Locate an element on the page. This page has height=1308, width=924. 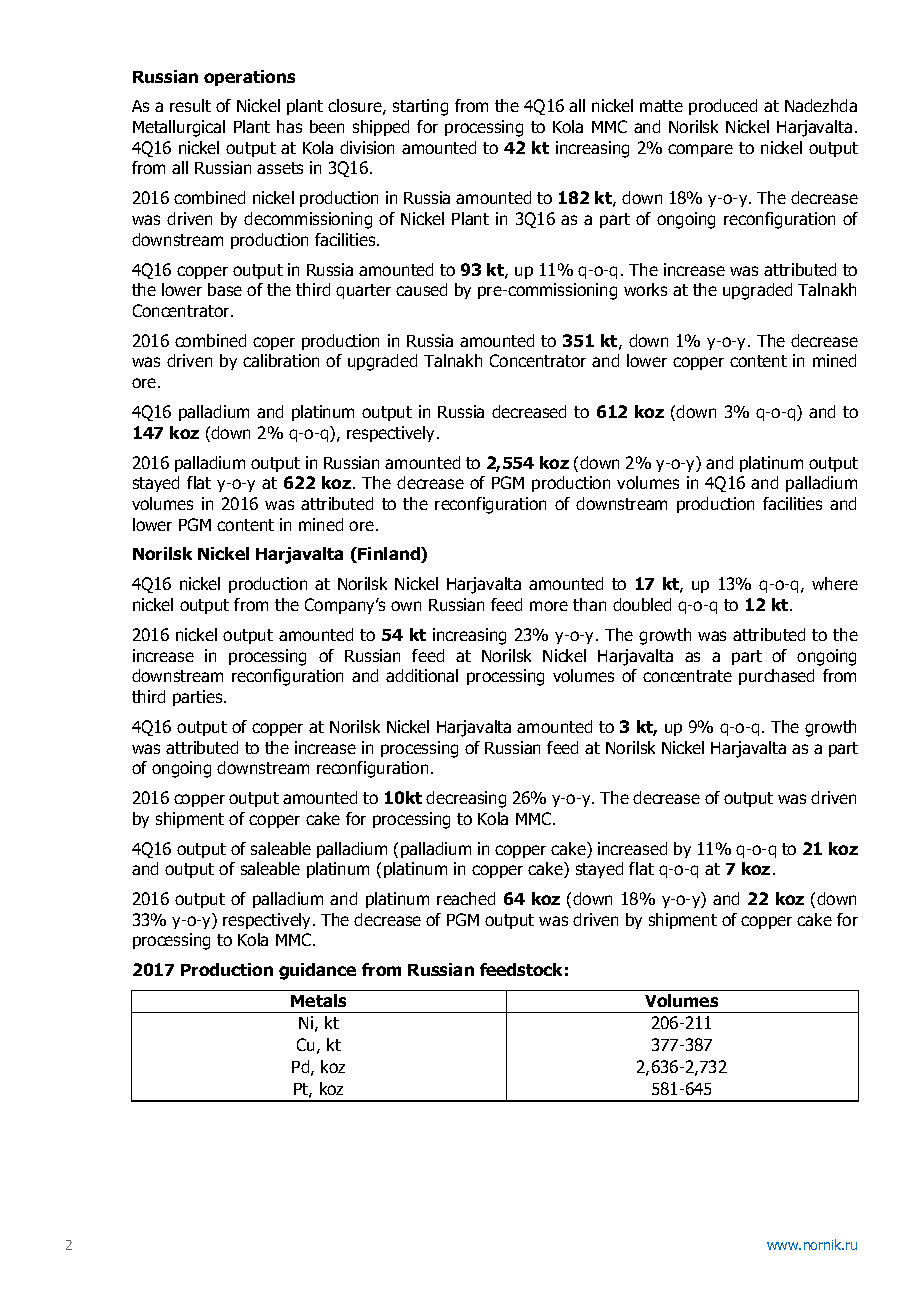
operations is located at coordinates (249, 78).
